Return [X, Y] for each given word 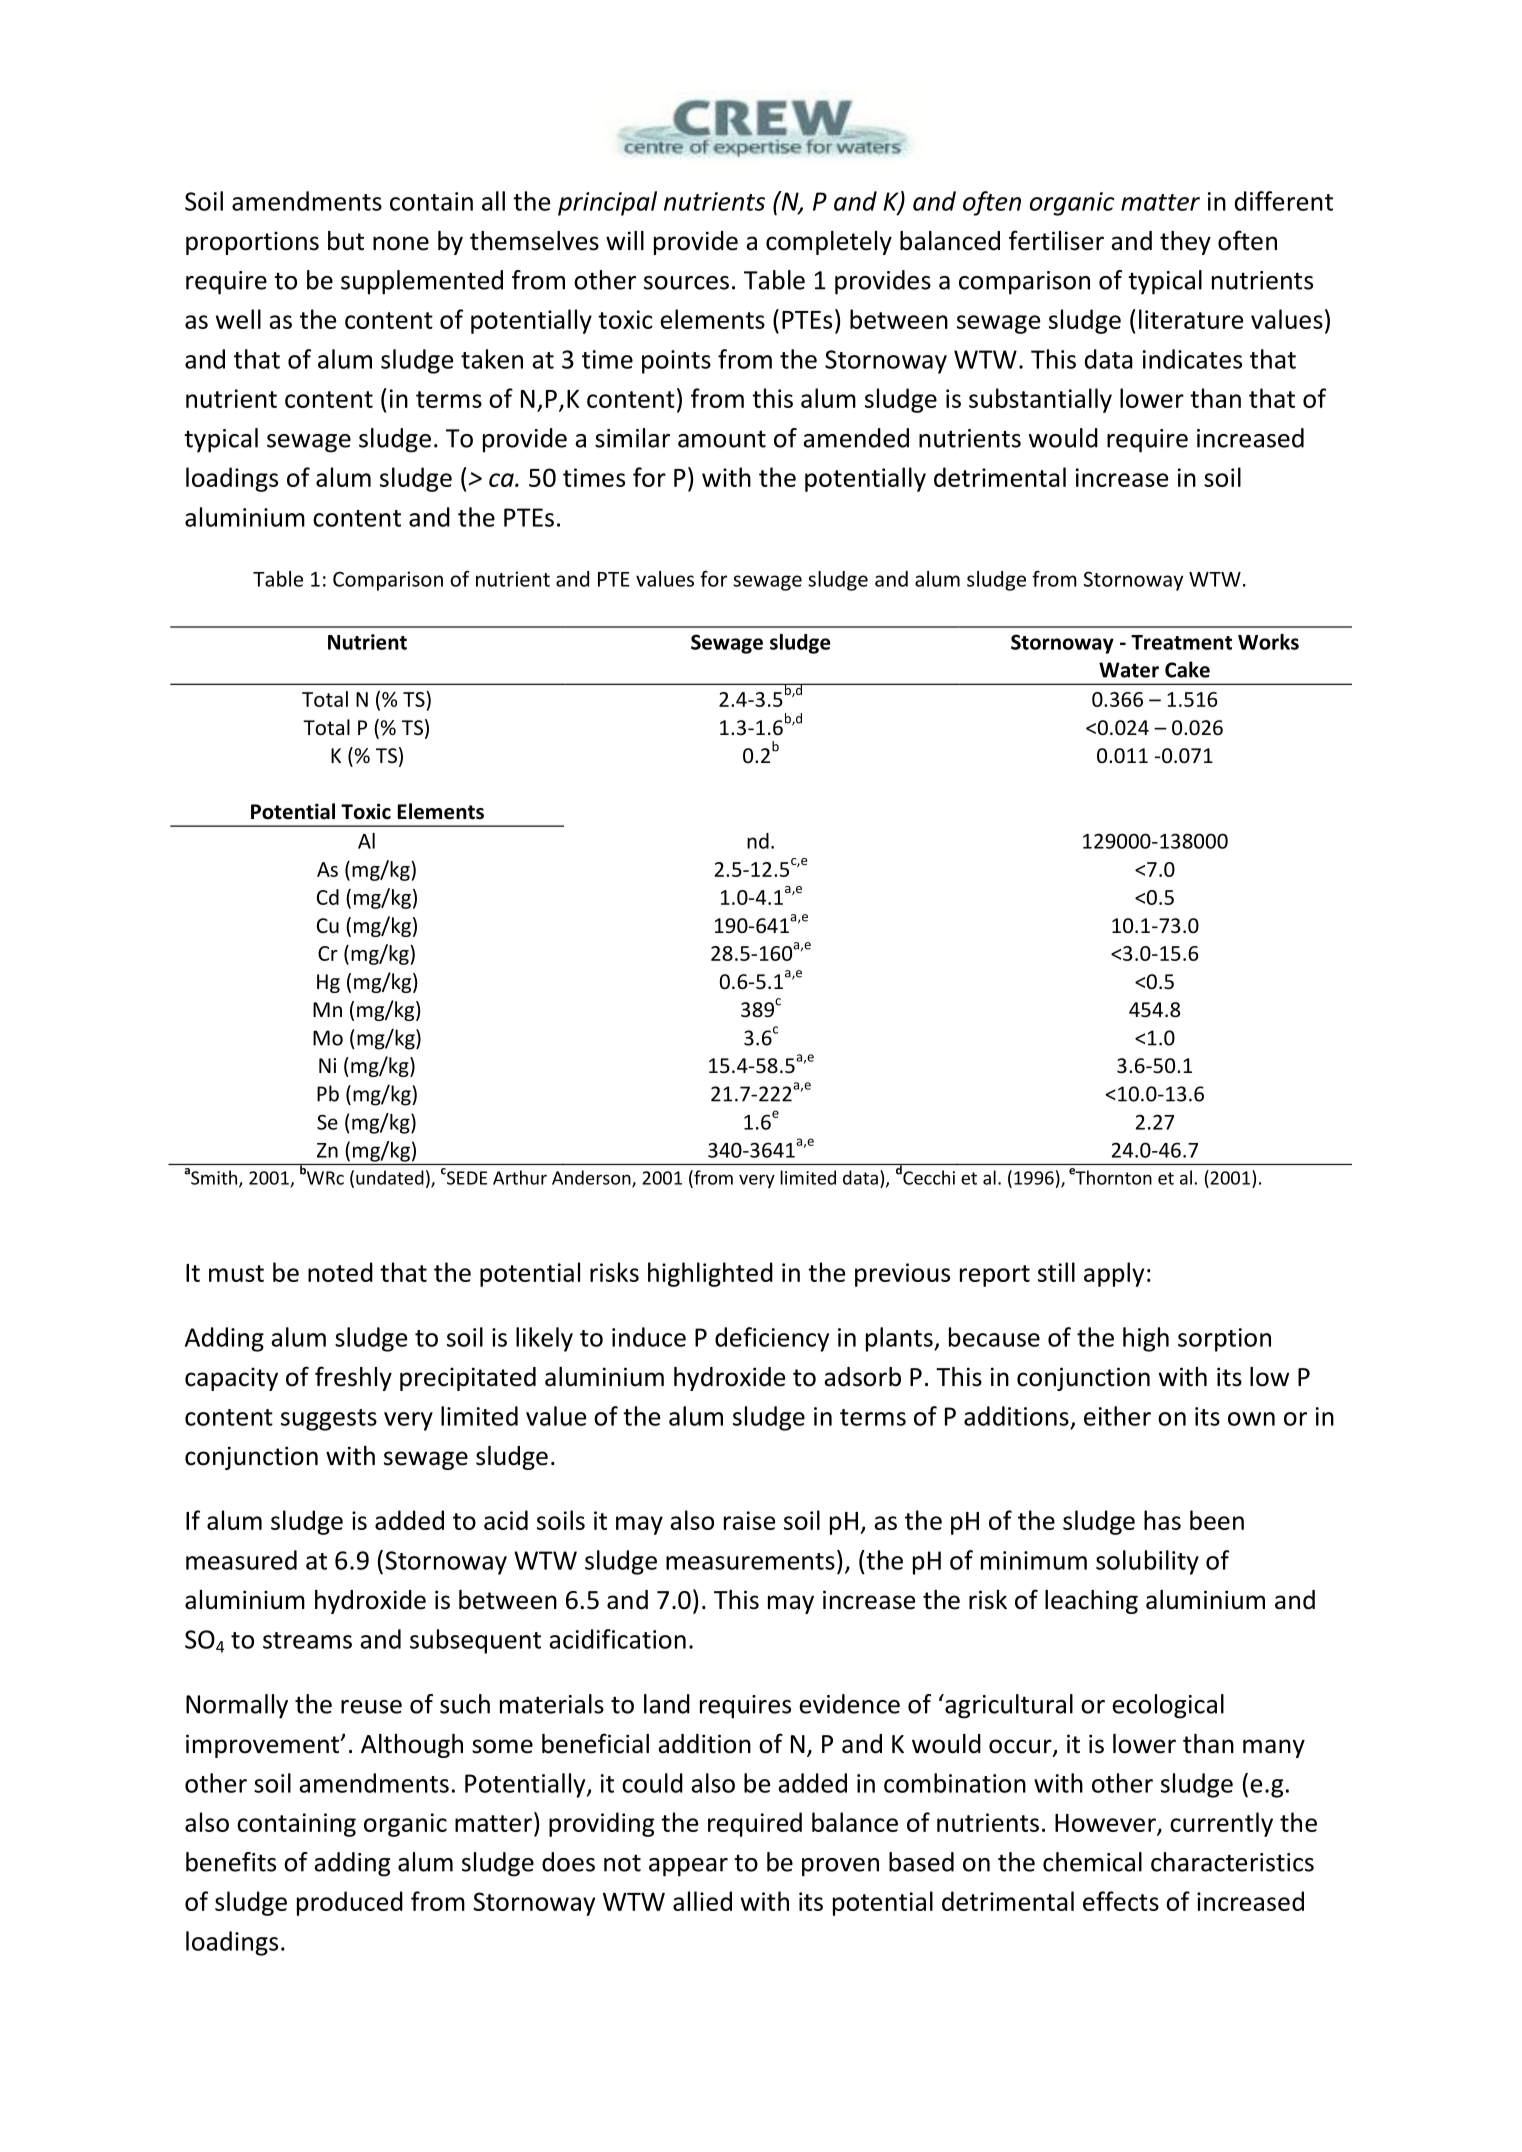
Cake [1187, 669]
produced [350, 1903]
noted [340, 1272]
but [346, 241]
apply [1114, 1274]
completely [829, 243]
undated [390, 1177]
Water [1129, 670]
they [1185, 243]
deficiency [772, 1339]
